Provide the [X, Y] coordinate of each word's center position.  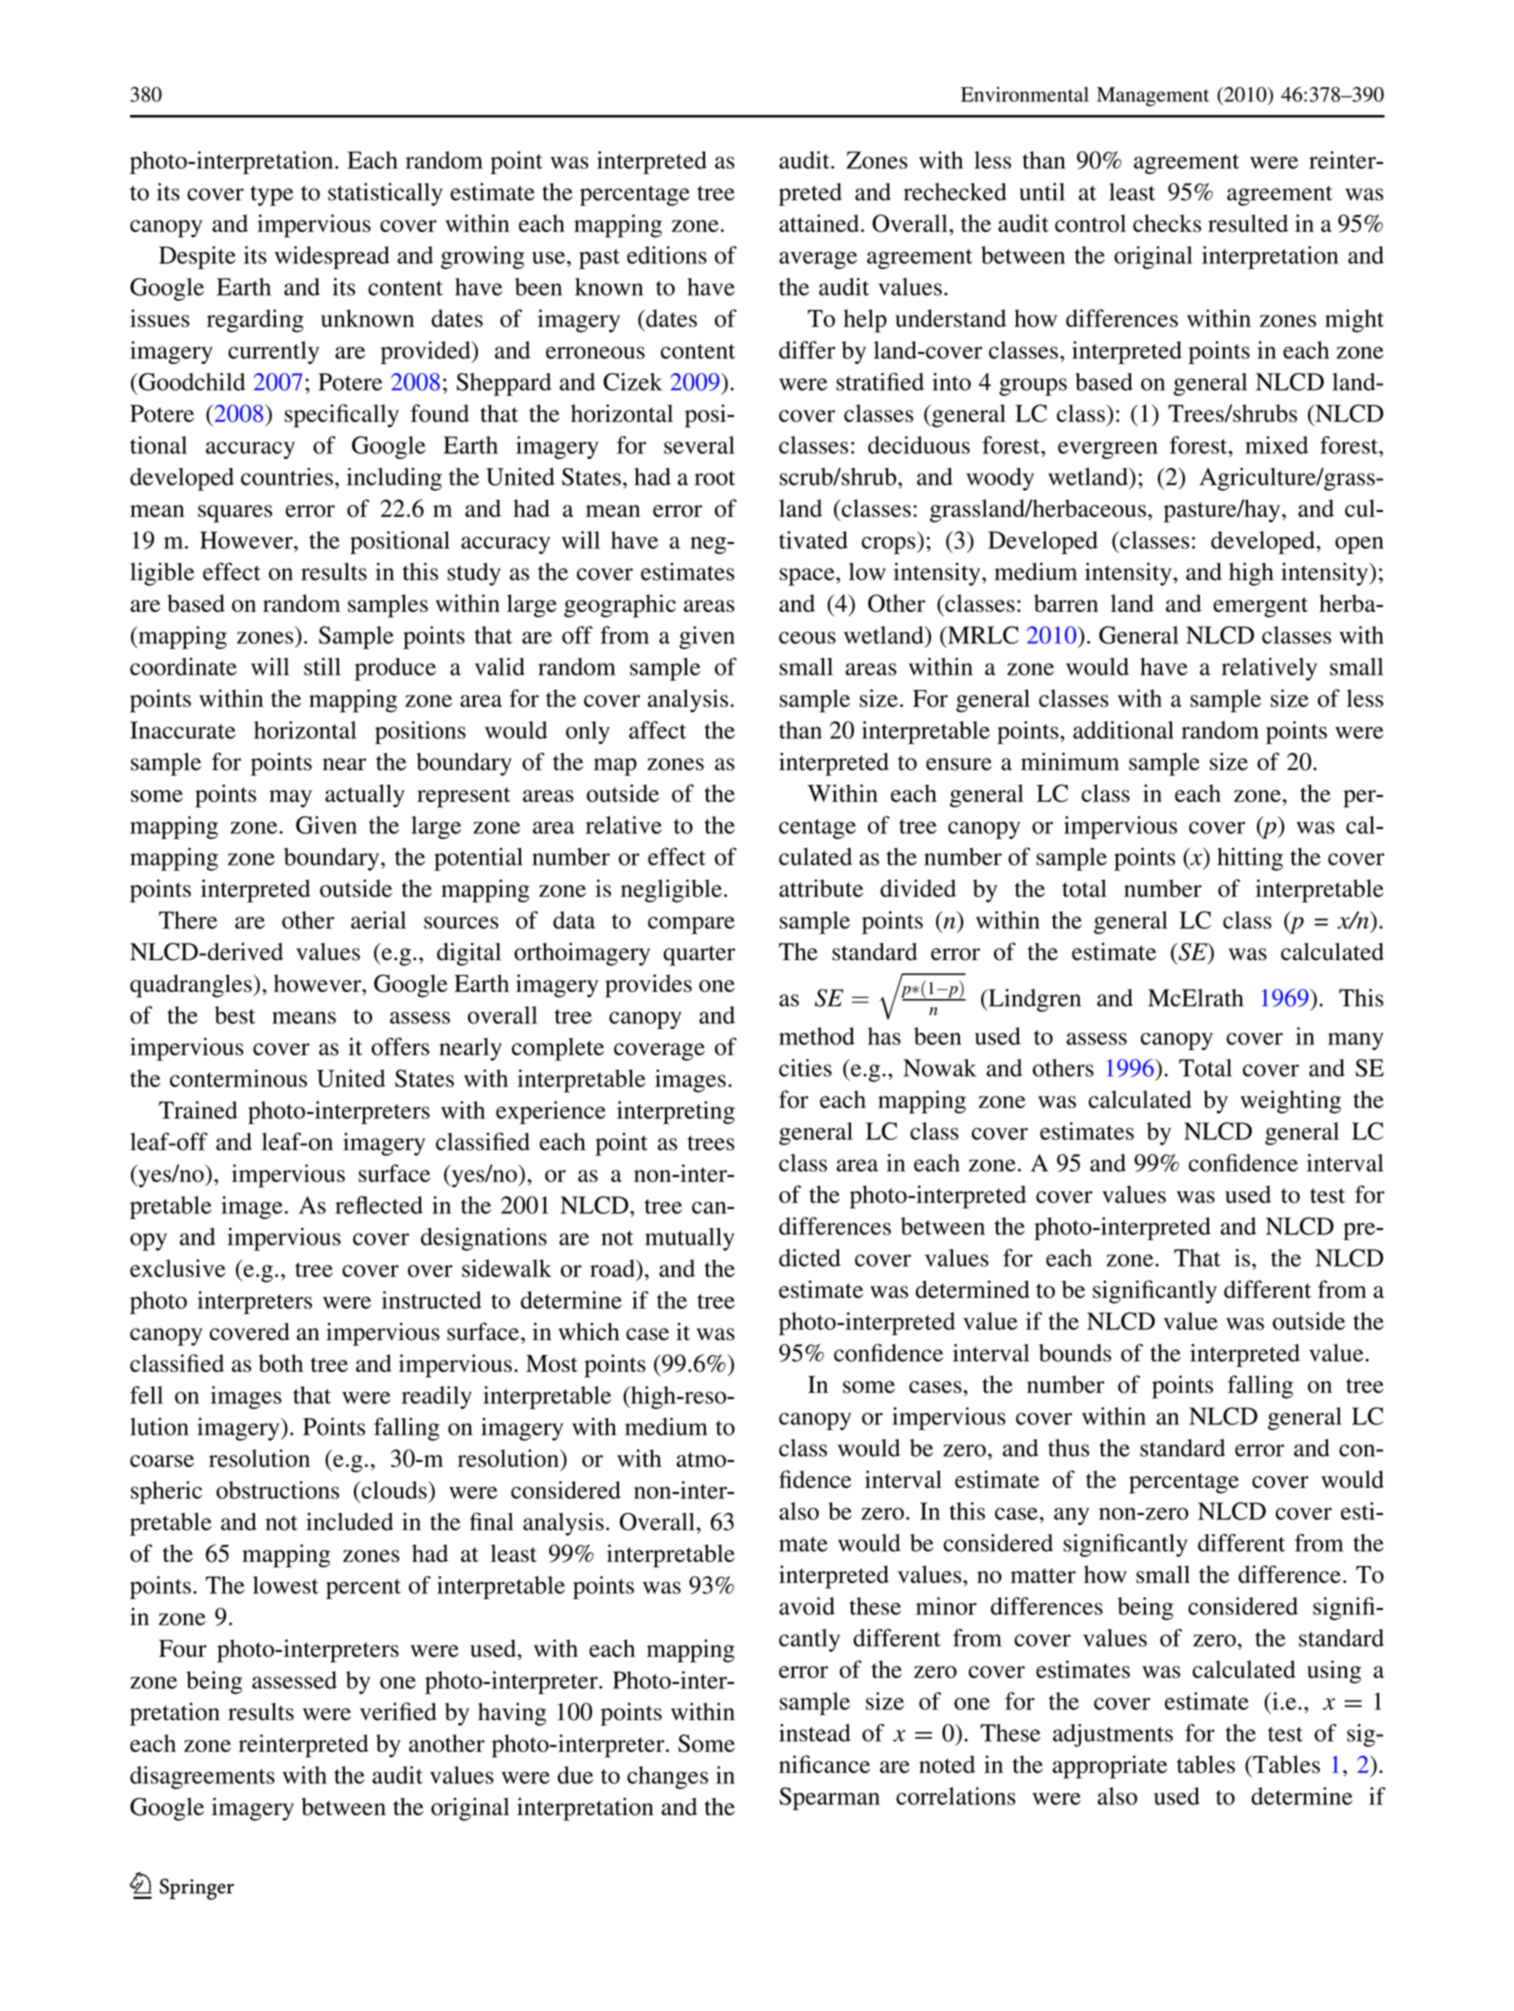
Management [1153, 97]
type [272, 196]
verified [398, 1711]
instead [815, 1733]
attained [820, 223]
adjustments [1113, 1735]
